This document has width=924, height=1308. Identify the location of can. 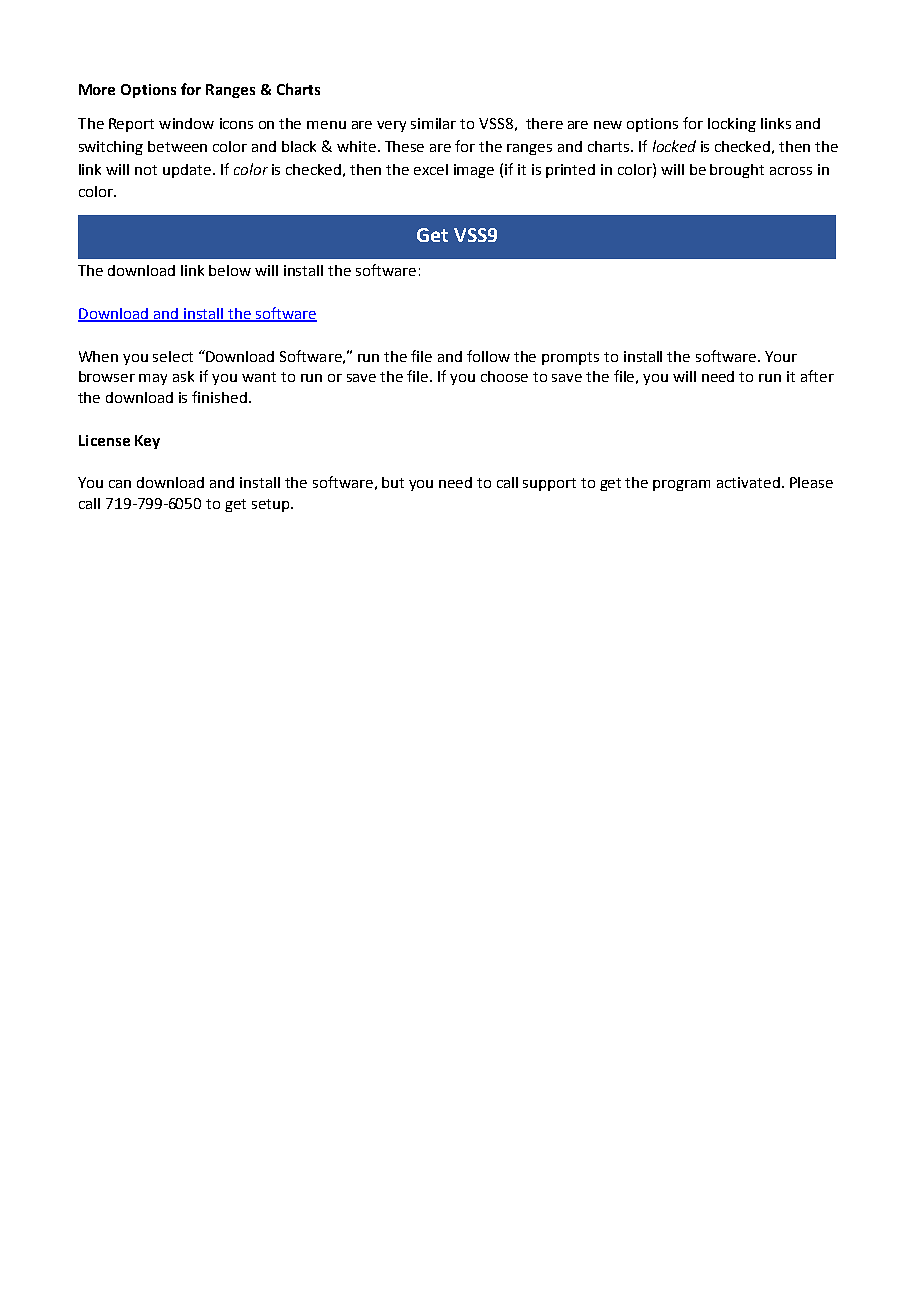
(120, 484).
